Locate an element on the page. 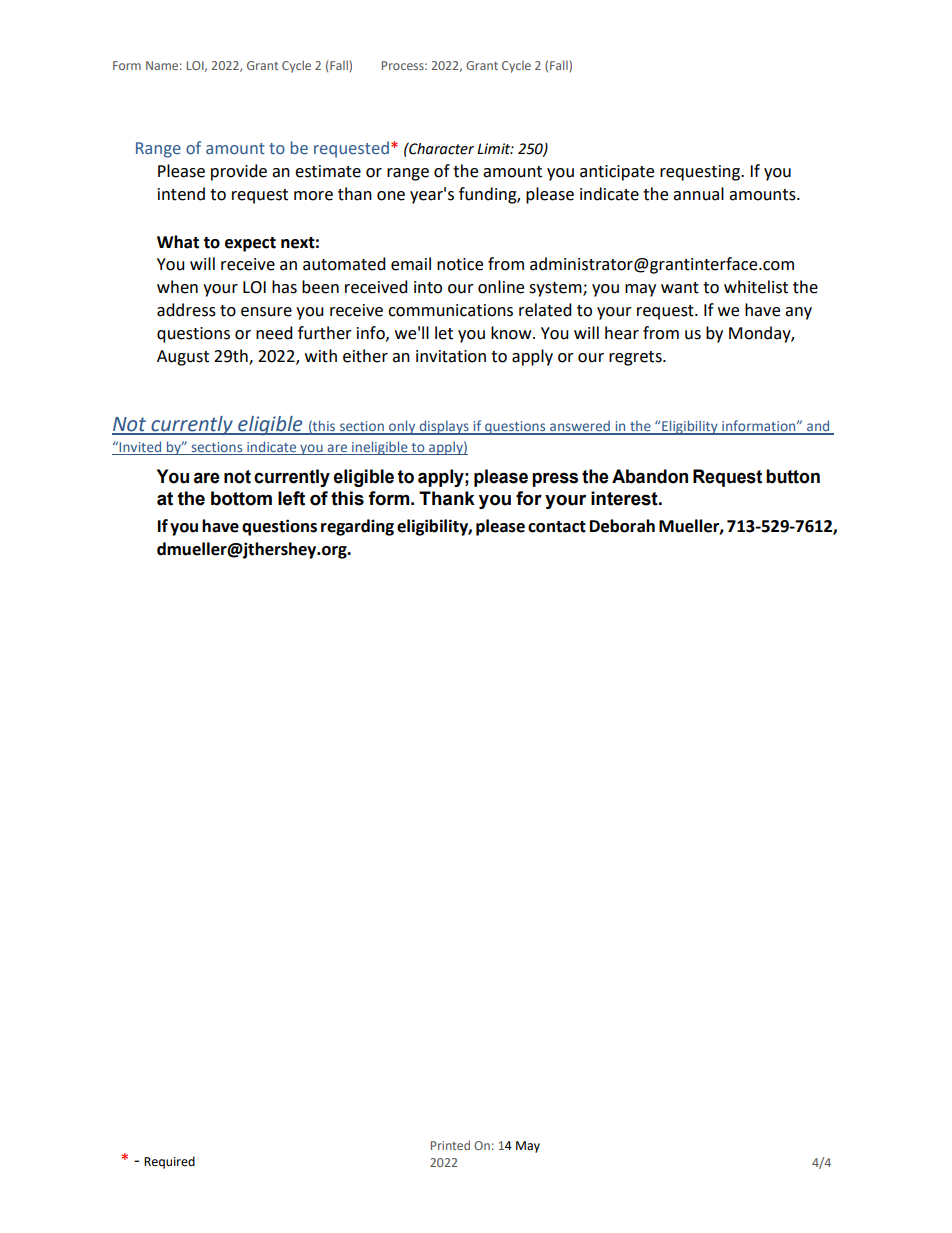  Abandon is located at coordinates (650, 476).
